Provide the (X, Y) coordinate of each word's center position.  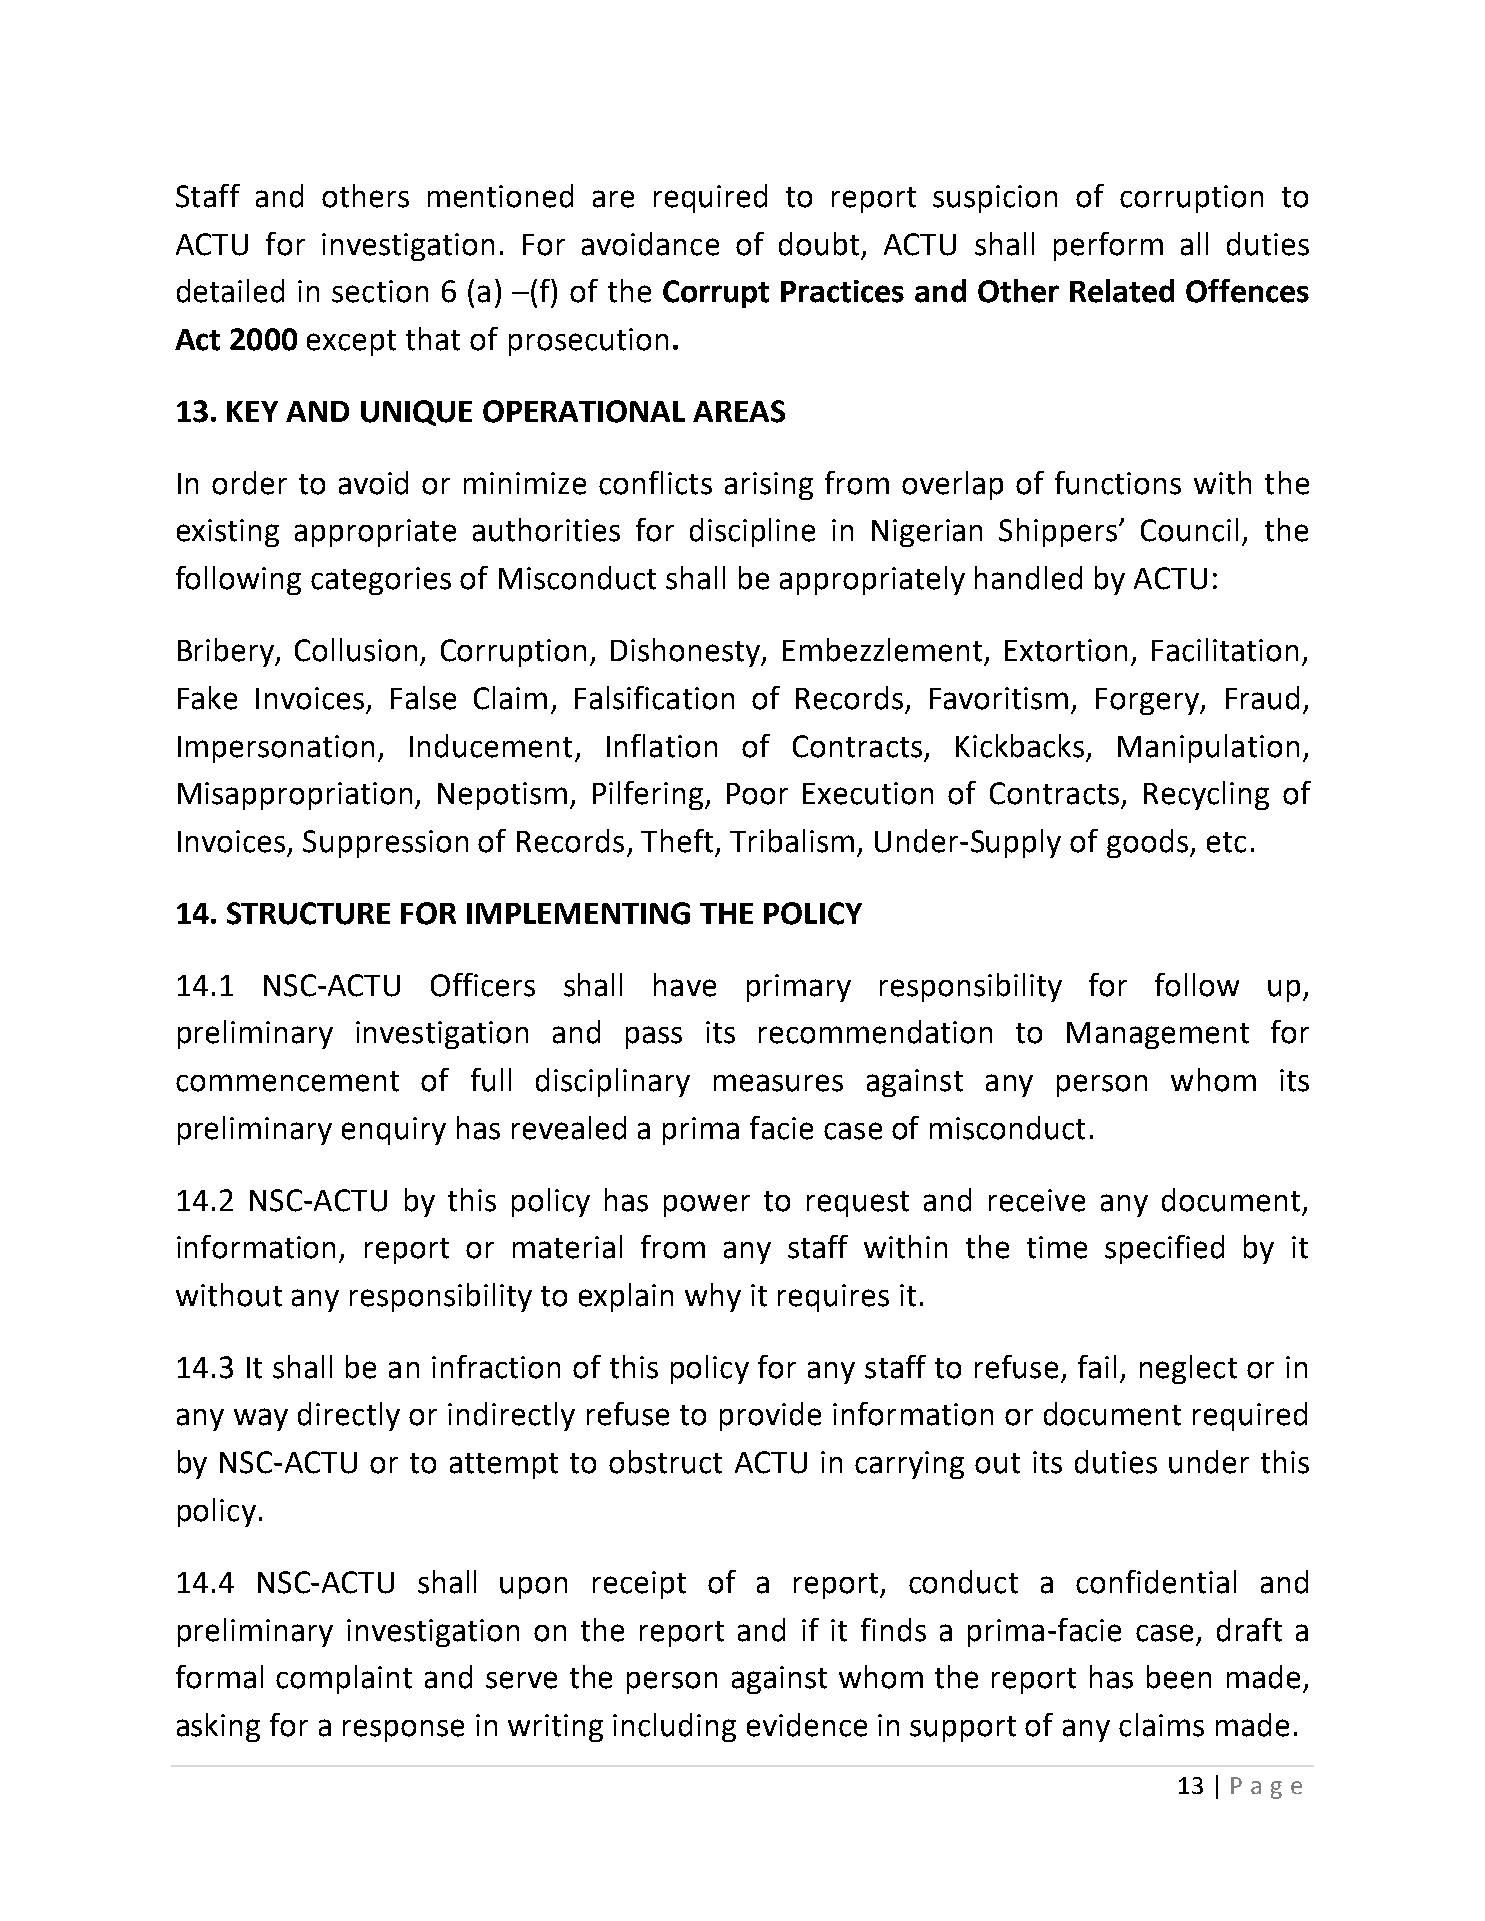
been (1179, 1677)
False (423, 698)
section (380, 291)
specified (1164, 1249)
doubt (819, 244)
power (707, 1205)
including (674, 1727)
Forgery (1149, 701)
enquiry (394, 1131)
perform (1108, 246)
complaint (344, 1679)
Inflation (662, 746)
